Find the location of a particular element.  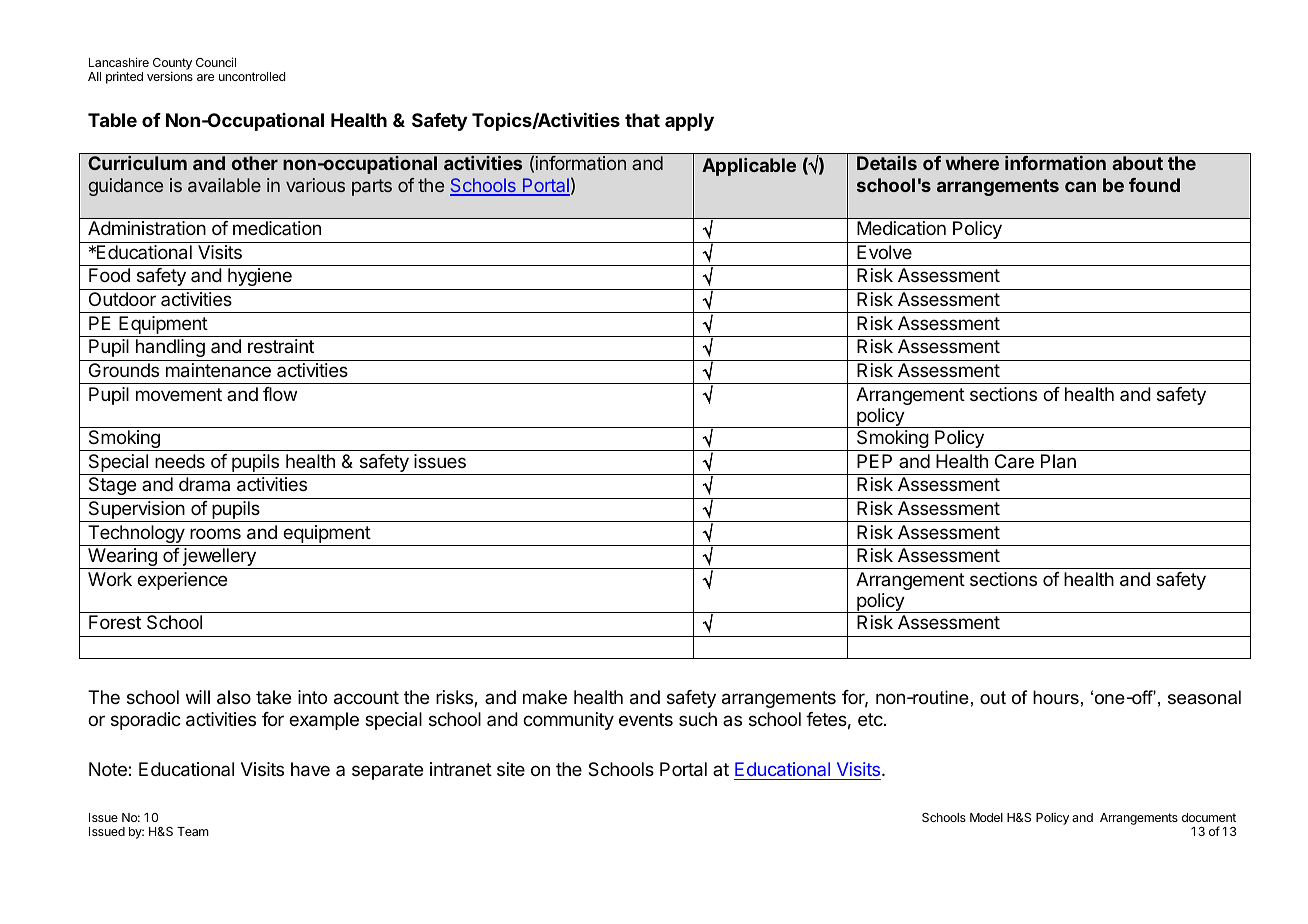

about is located at coordinates (1137, 163).
